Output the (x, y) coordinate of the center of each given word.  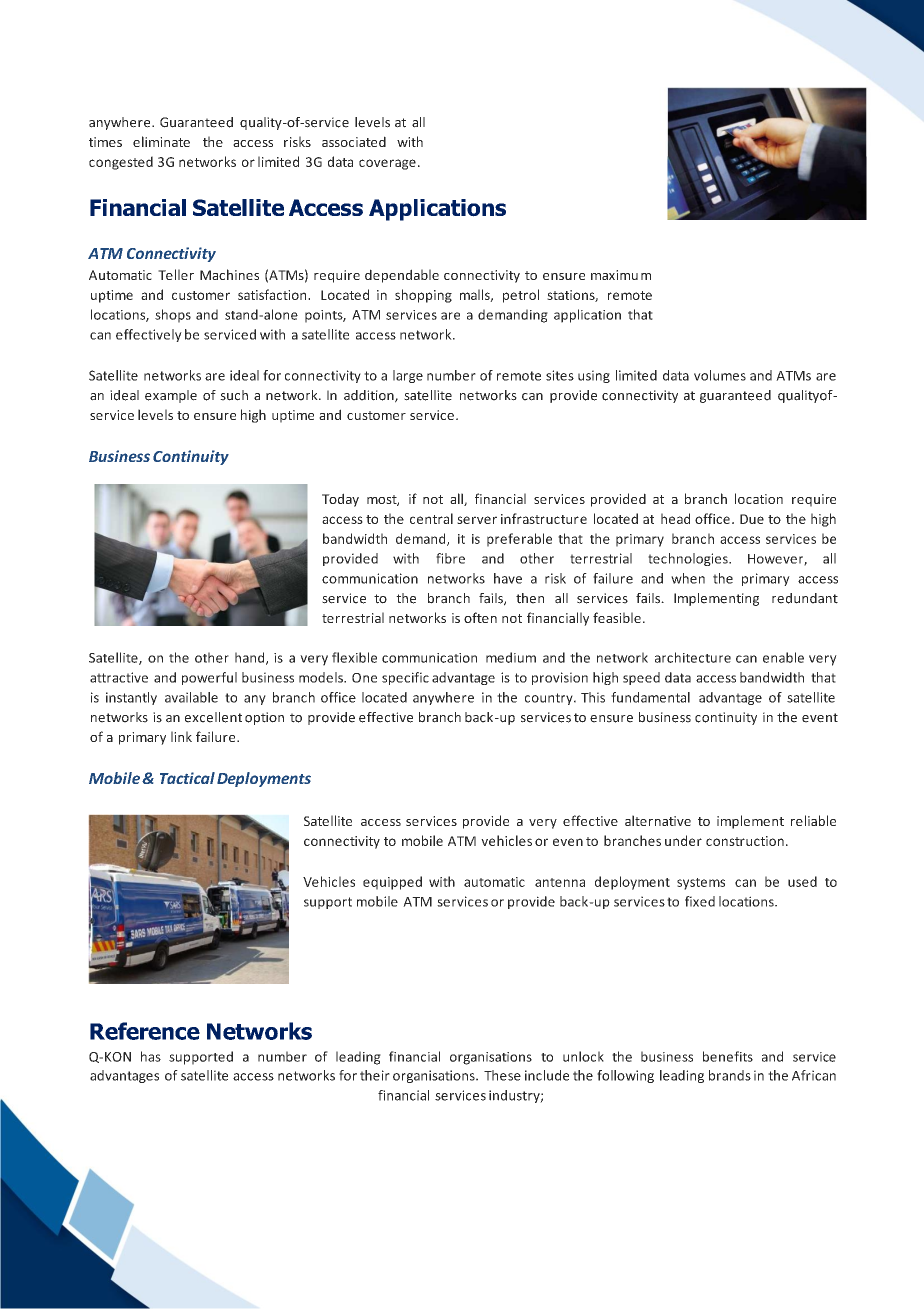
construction (745, 841)
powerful (209, 678)
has (151, 1056)
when (688, 578)
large (408, 376)
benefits (728, 1056)
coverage (387, 164)
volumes (720, 375)
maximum (621, 275)
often (480, 617)
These (502, 1075)
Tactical (187, 778)
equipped (392, 883)
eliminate (161, 141)
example (171, 396)
